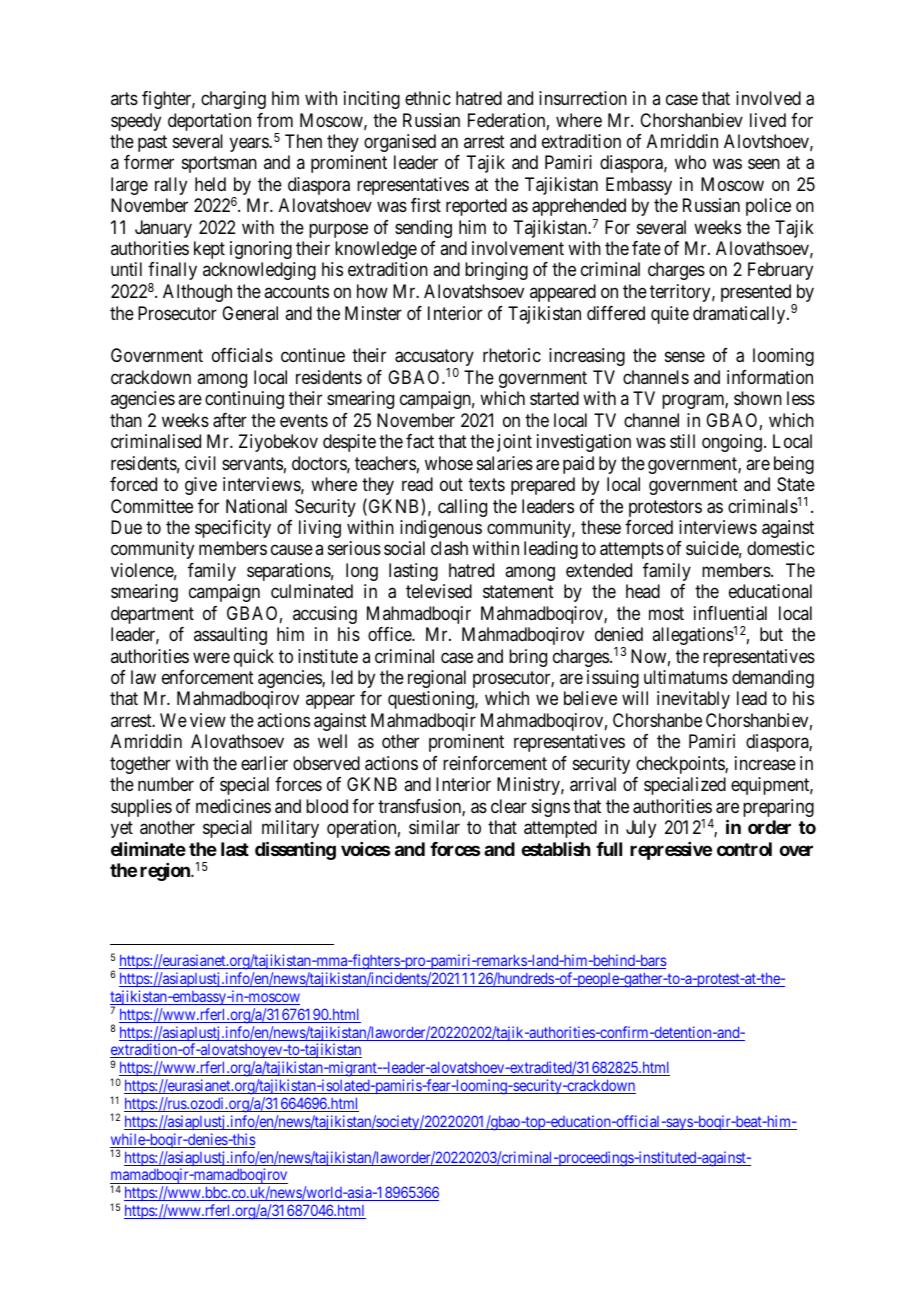 This screenshot has width=924, height=1308. I want to click on similar, so click(434, 827).
